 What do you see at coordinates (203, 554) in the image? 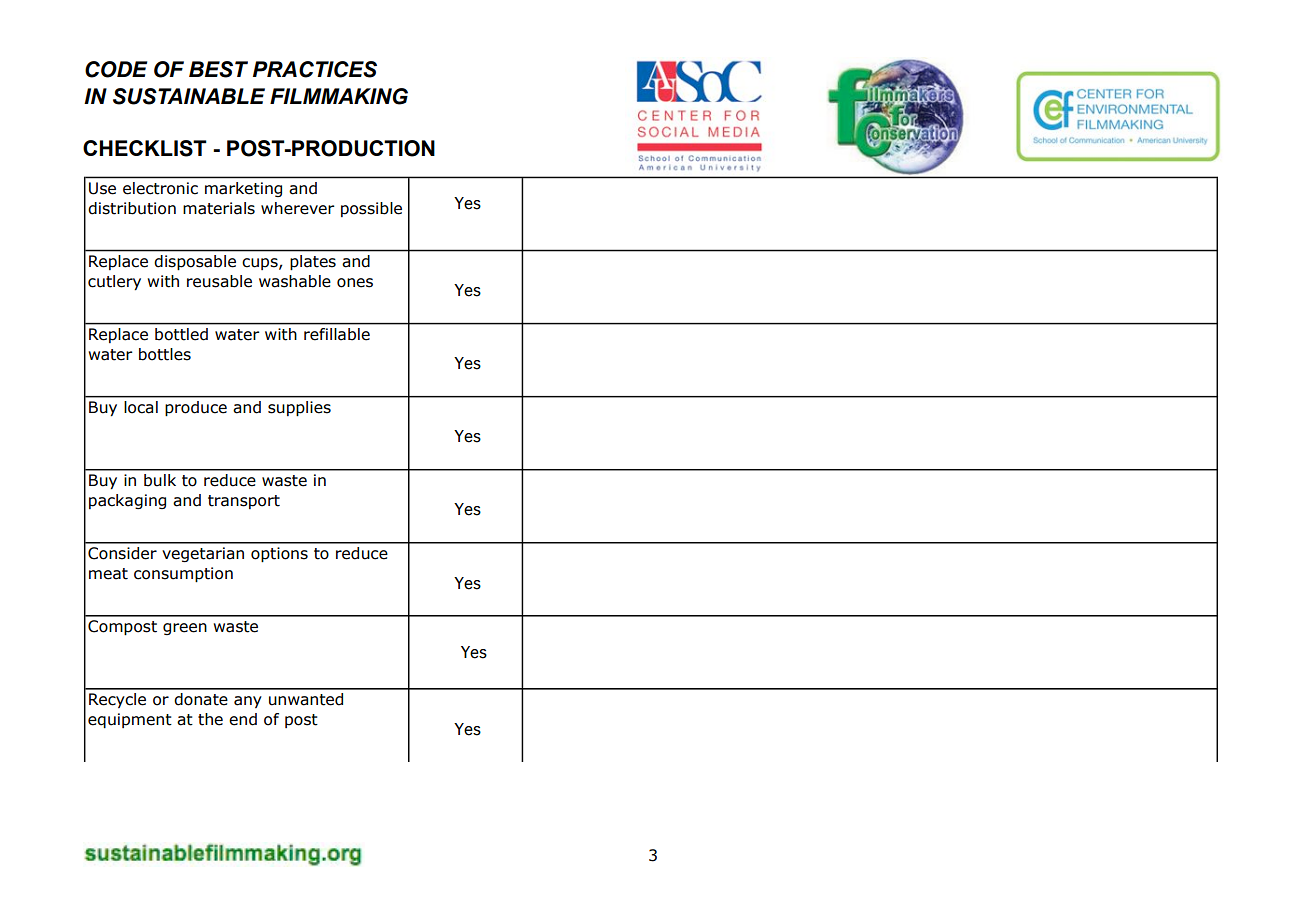
I see `vegetarian` at bounding box center [203, 554].
